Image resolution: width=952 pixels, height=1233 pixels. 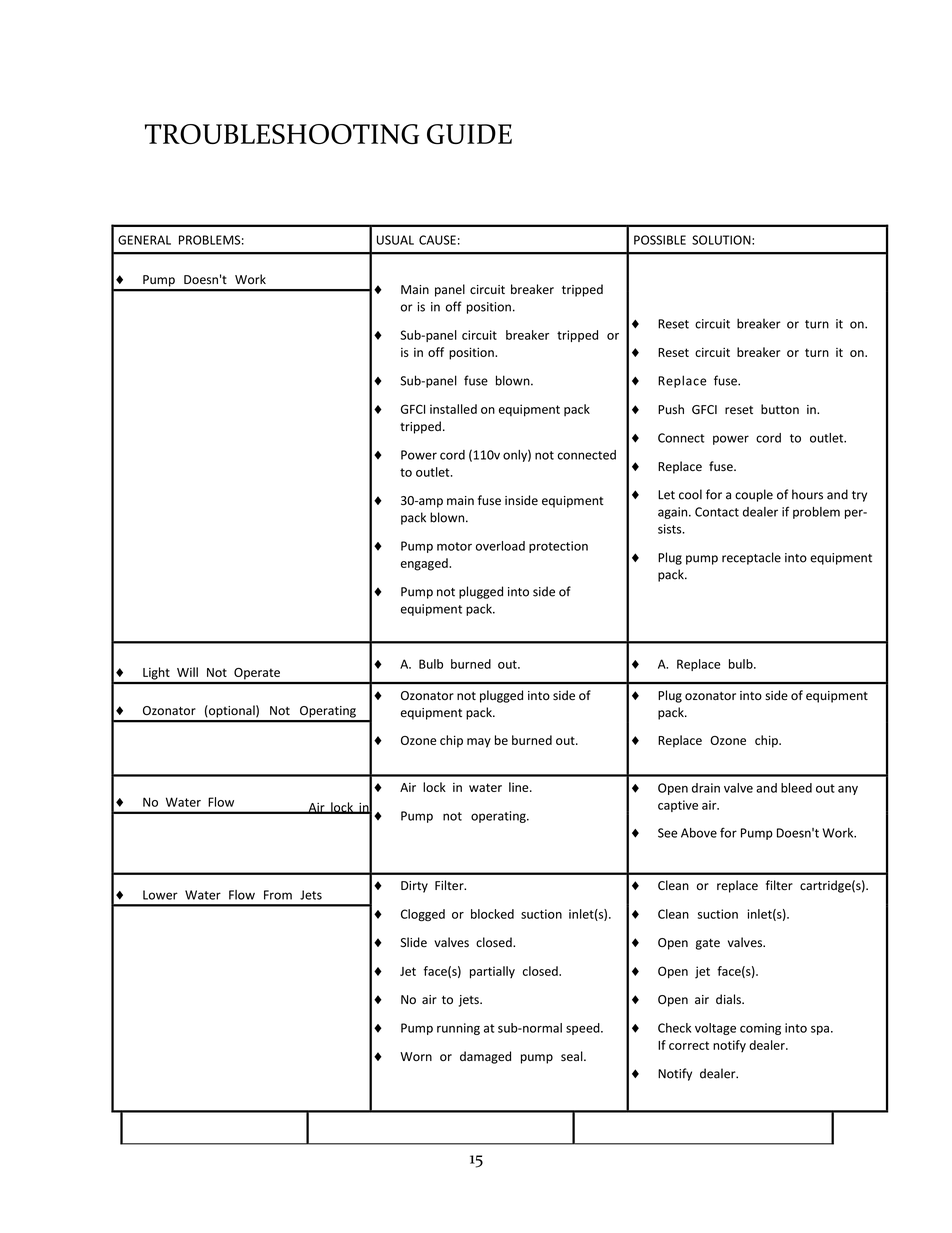 I want to click on TROUBLESHOOTING, so click(x=282, y=134).
